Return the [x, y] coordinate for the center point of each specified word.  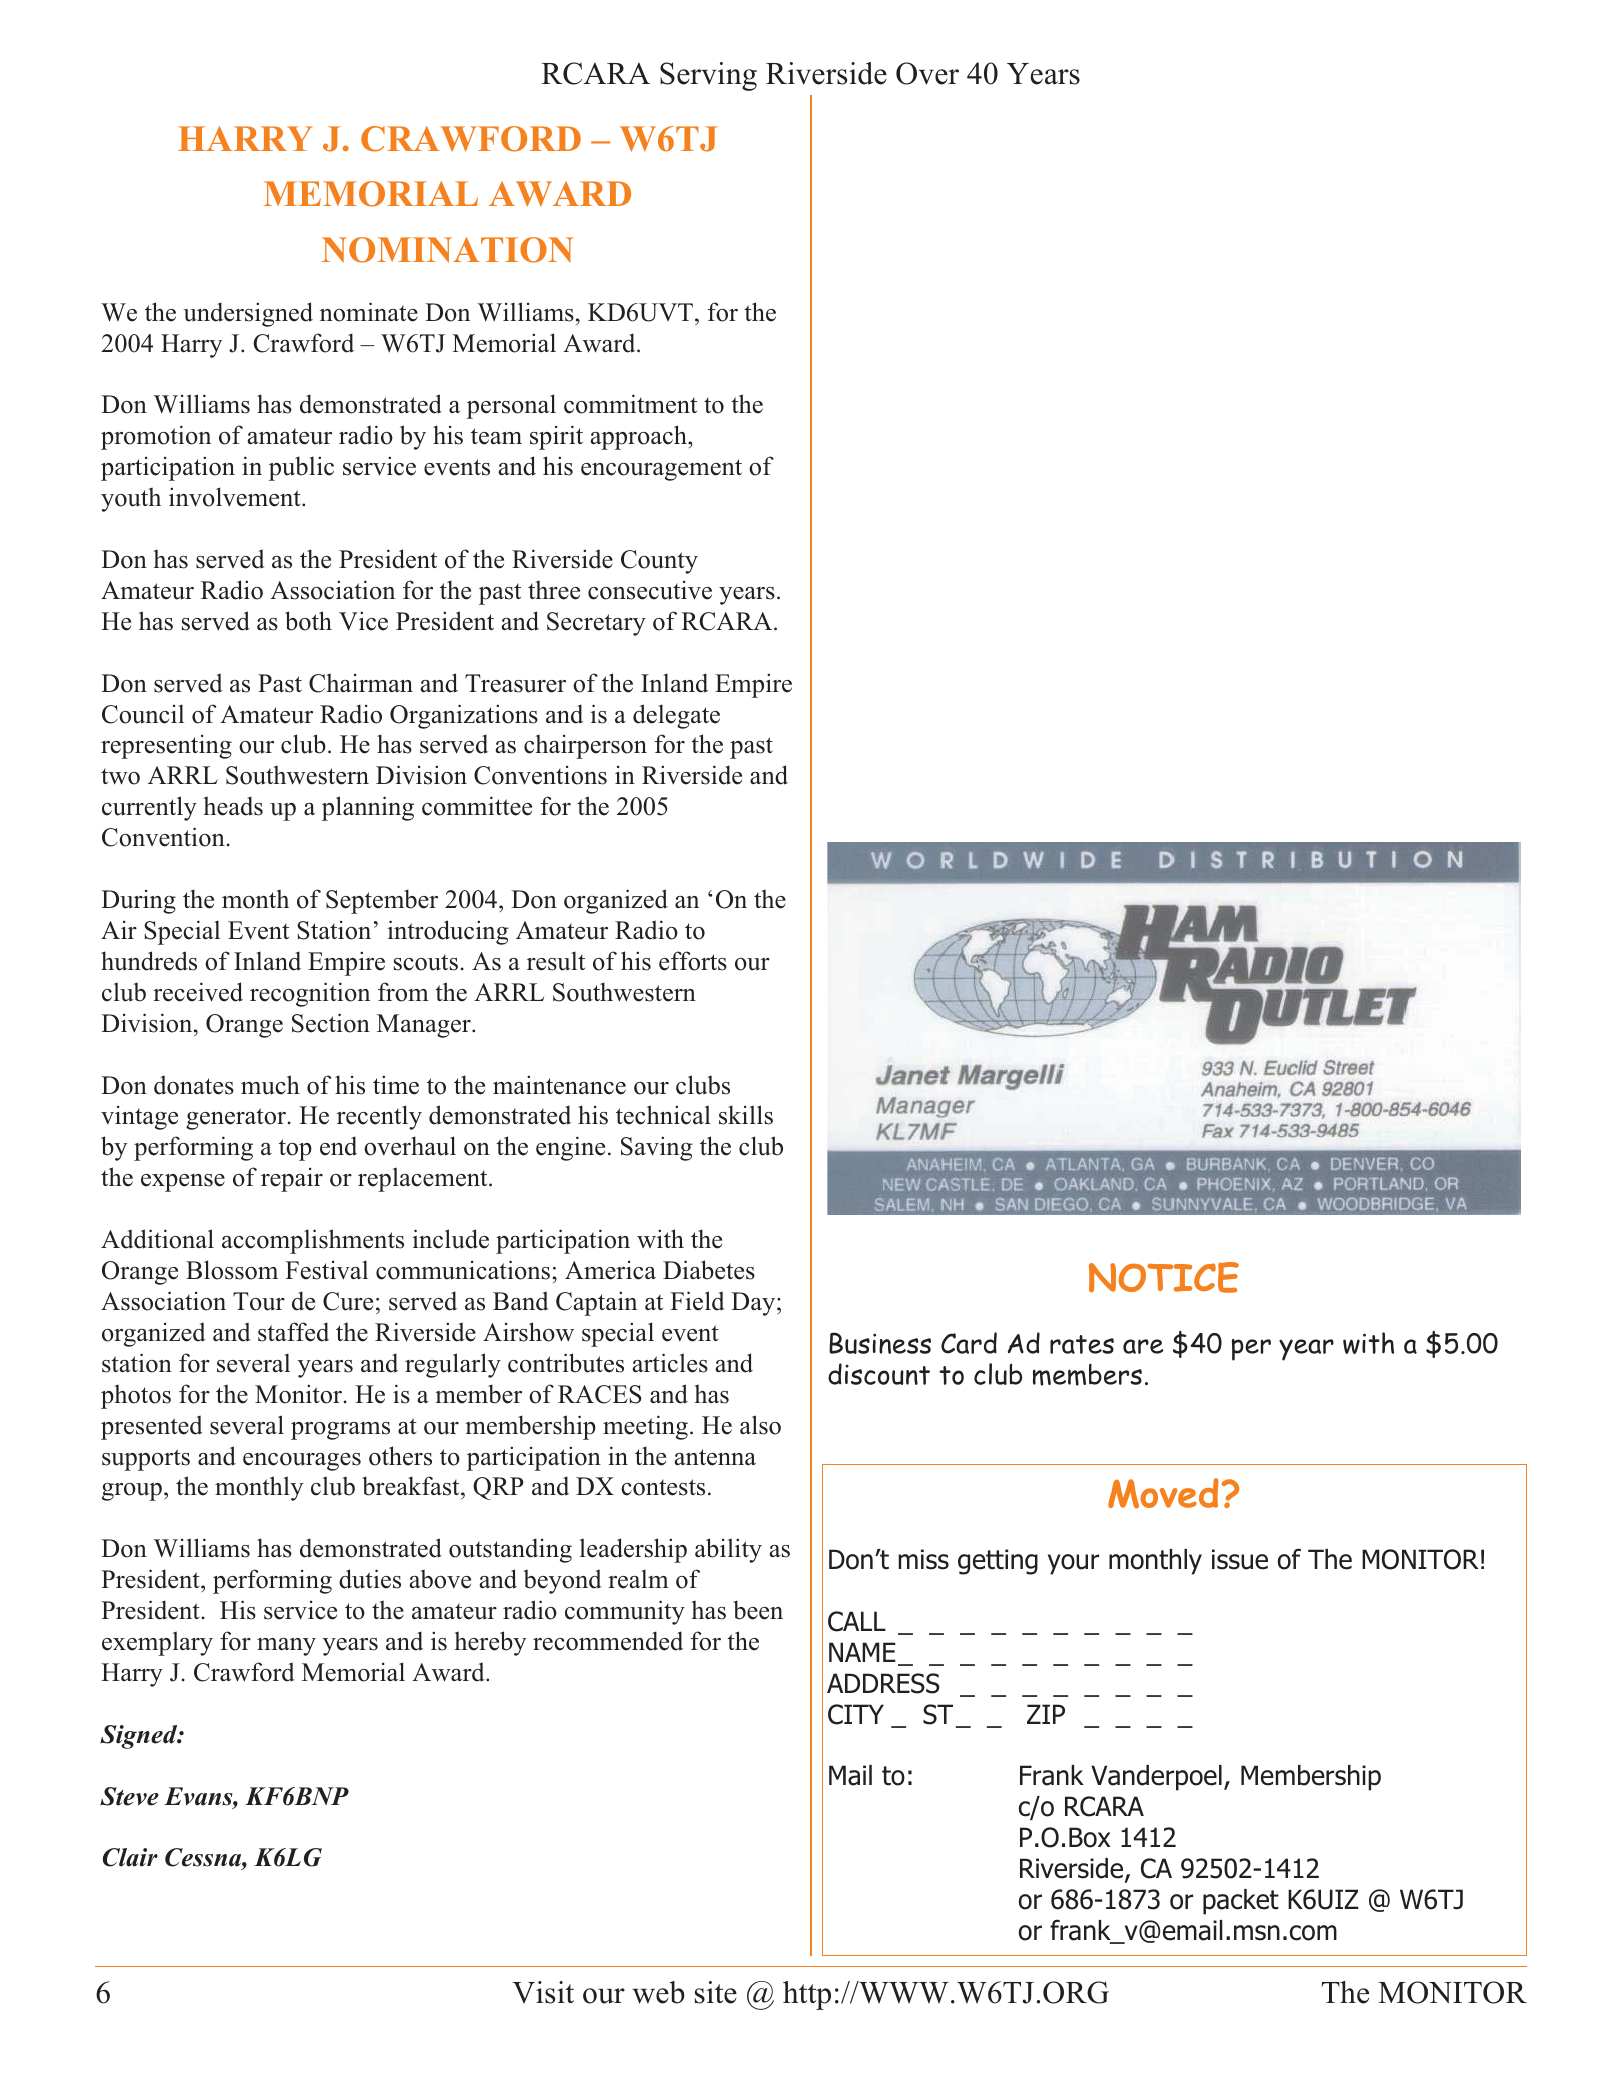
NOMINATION [447, 250]
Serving [708, 76]
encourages [302, 1462]
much [270, 1085]
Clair [130, 1857]
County [659, 562]
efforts [693, 961]
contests [663, 1487]
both [308, 621]
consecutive [650, 590]
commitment [630, 404]
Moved [1163, 1493]
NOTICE [1164, 1277]
